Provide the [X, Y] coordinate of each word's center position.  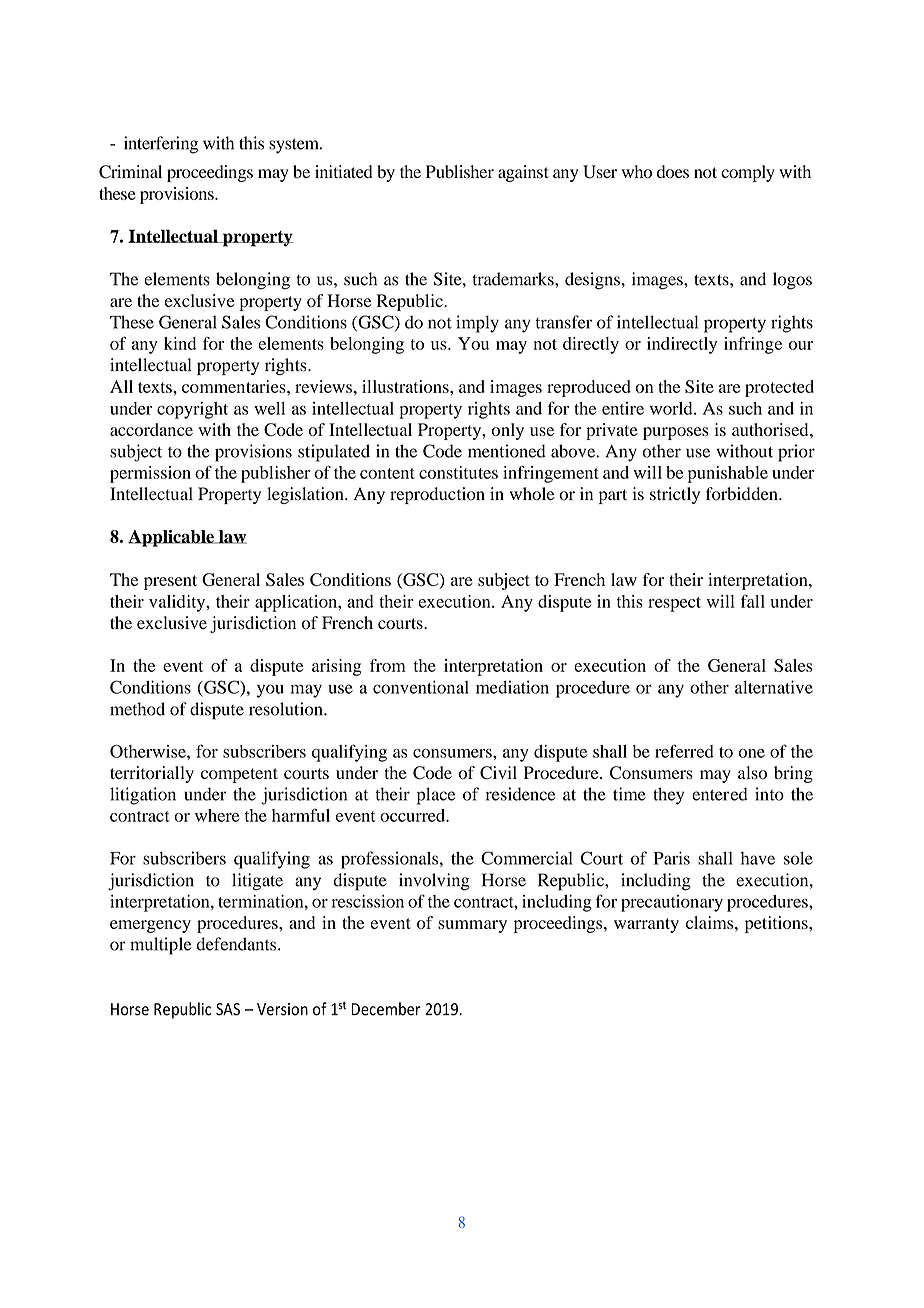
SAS [228, 1009]
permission [150, 474]
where [217, 815]
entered [720, 794]
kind [180, 343]
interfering [161, 145]
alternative [774, 687]
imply [477, 324]
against [523, 173]
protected [779, 388]
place [436, 796]
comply [748, 173]
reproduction [437, 495]
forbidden [743, 494]
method [137, 709]
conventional [421, 687]
